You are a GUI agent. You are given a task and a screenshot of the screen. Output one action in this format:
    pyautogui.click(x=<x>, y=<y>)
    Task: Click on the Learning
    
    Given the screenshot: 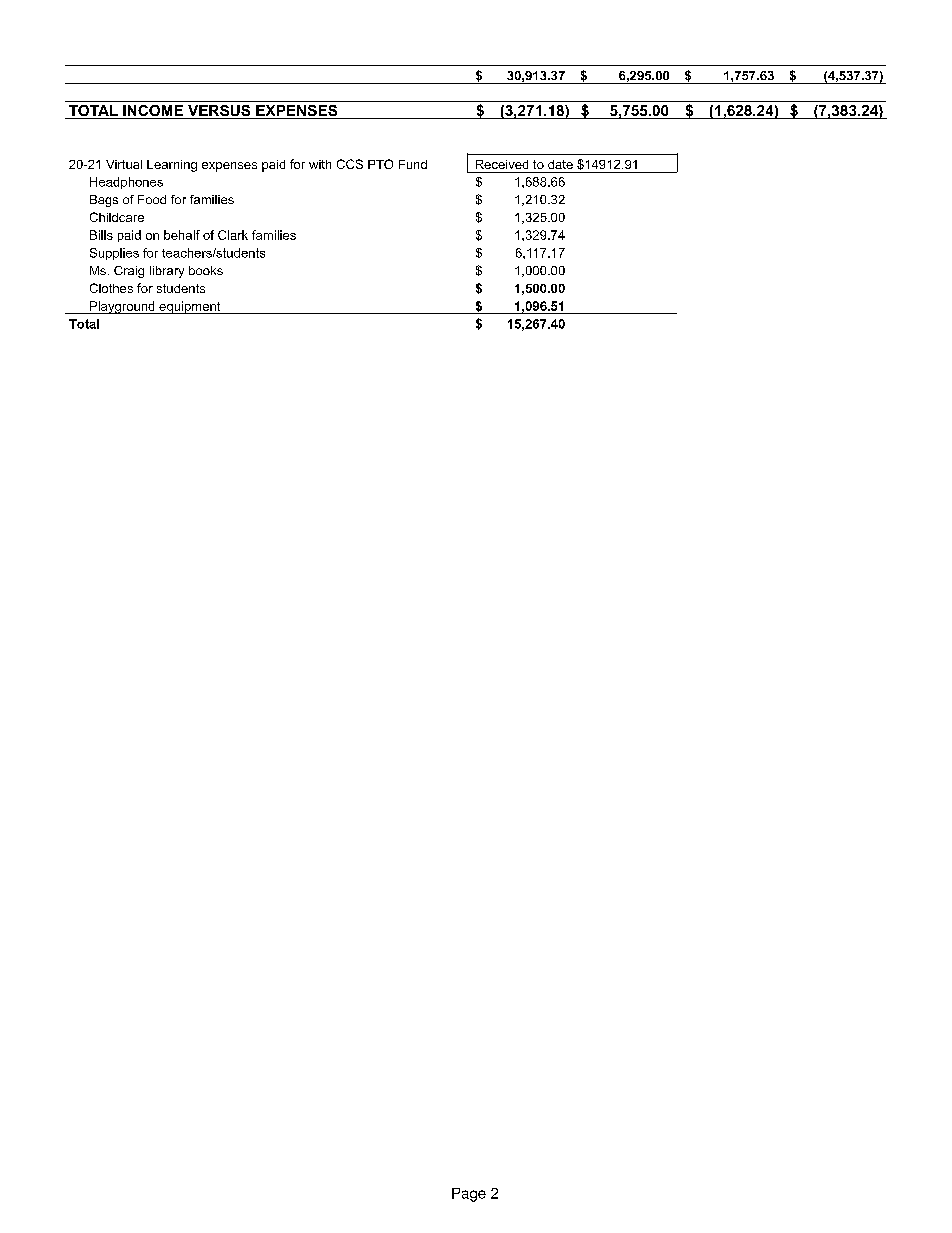 What is the action you would take?
    pyautogui.click(x=172, y=166)
